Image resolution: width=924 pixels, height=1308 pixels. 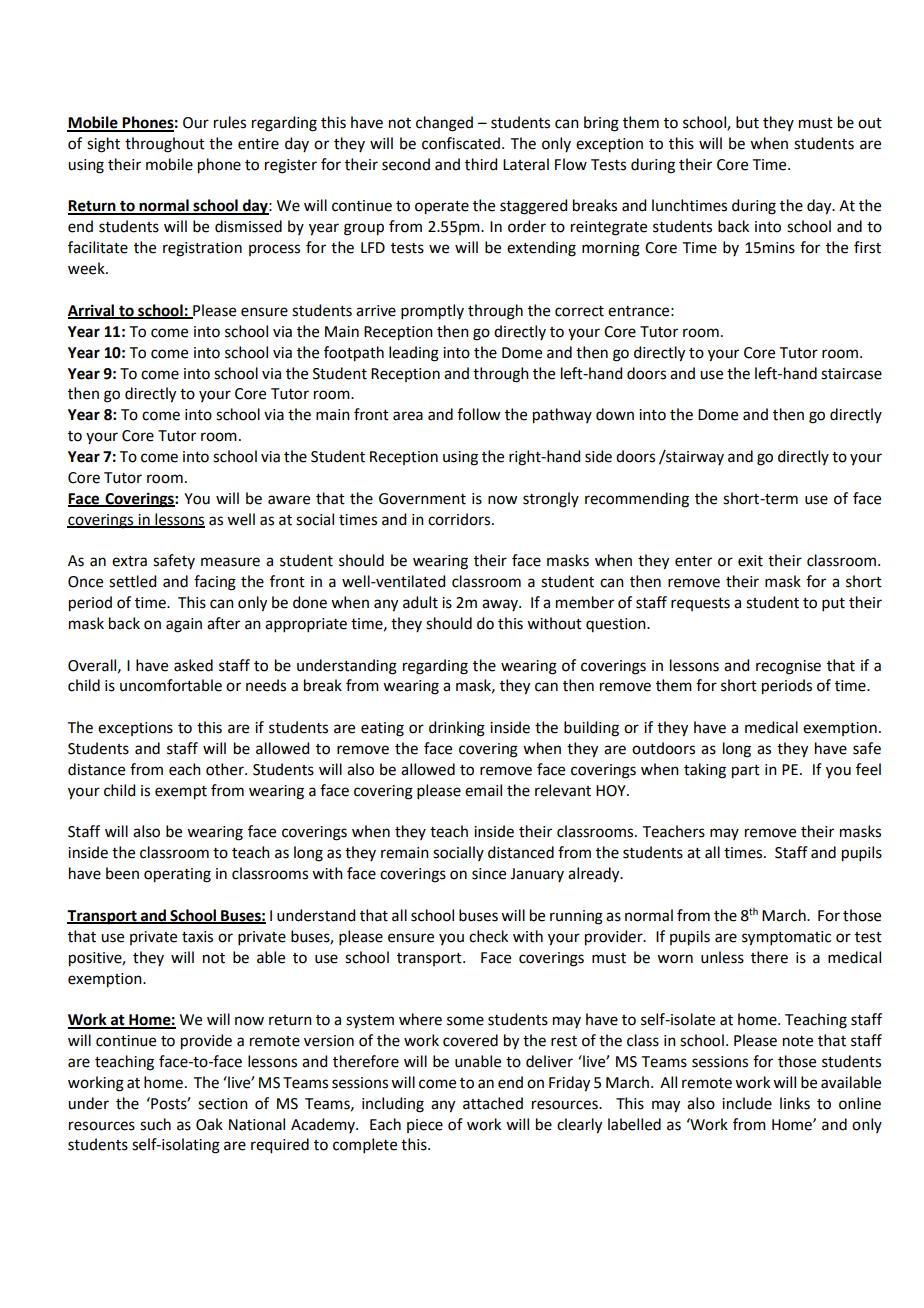 What do you see at coordinates (747, 122) in the page?
I see `but` at bounding box center [747, 122].
